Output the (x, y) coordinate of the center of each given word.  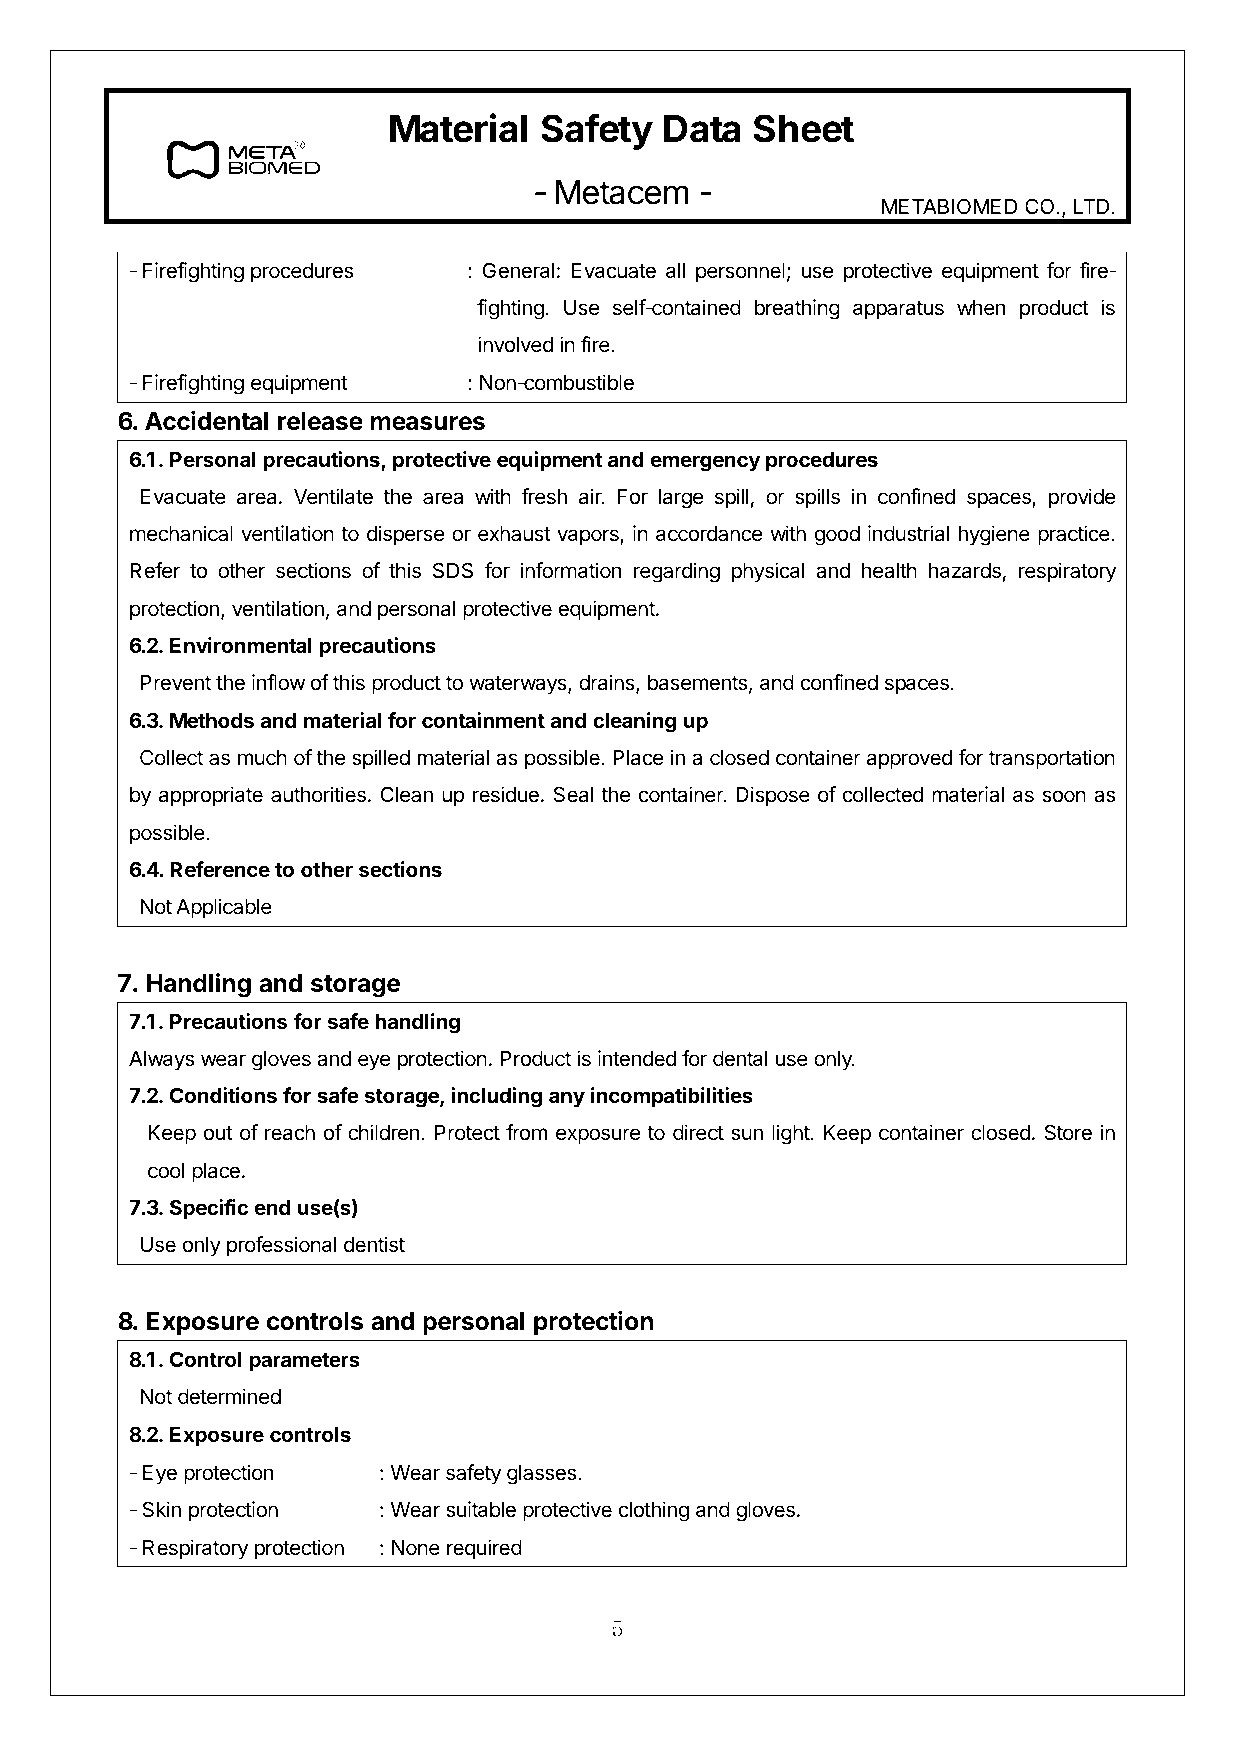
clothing (654, 1511)
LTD (1091, 206)
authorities (318, 794)
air (591, 496)
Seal (573, 794)
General (518, 270)
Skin (162, 1509)
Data (702, 129)
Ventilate (333, 496)
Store (1068, 1132)
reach (290, 1133)
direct (698, 1132)
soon (1064, 796)
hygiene (994, 535)
